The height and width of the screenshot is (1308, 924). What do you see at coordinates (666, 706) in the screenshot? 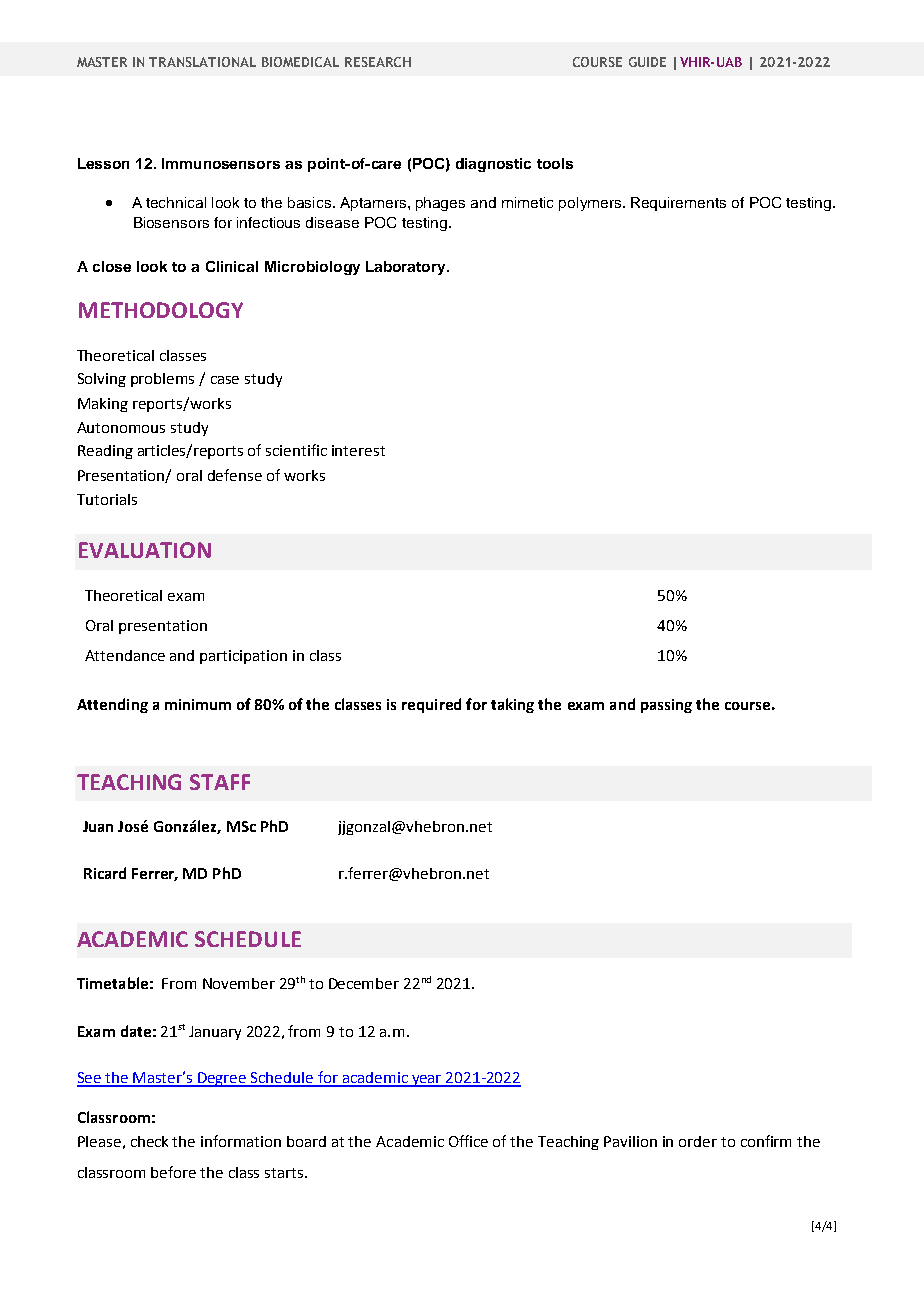
I see `passing` at bounding box center [666, 706].
